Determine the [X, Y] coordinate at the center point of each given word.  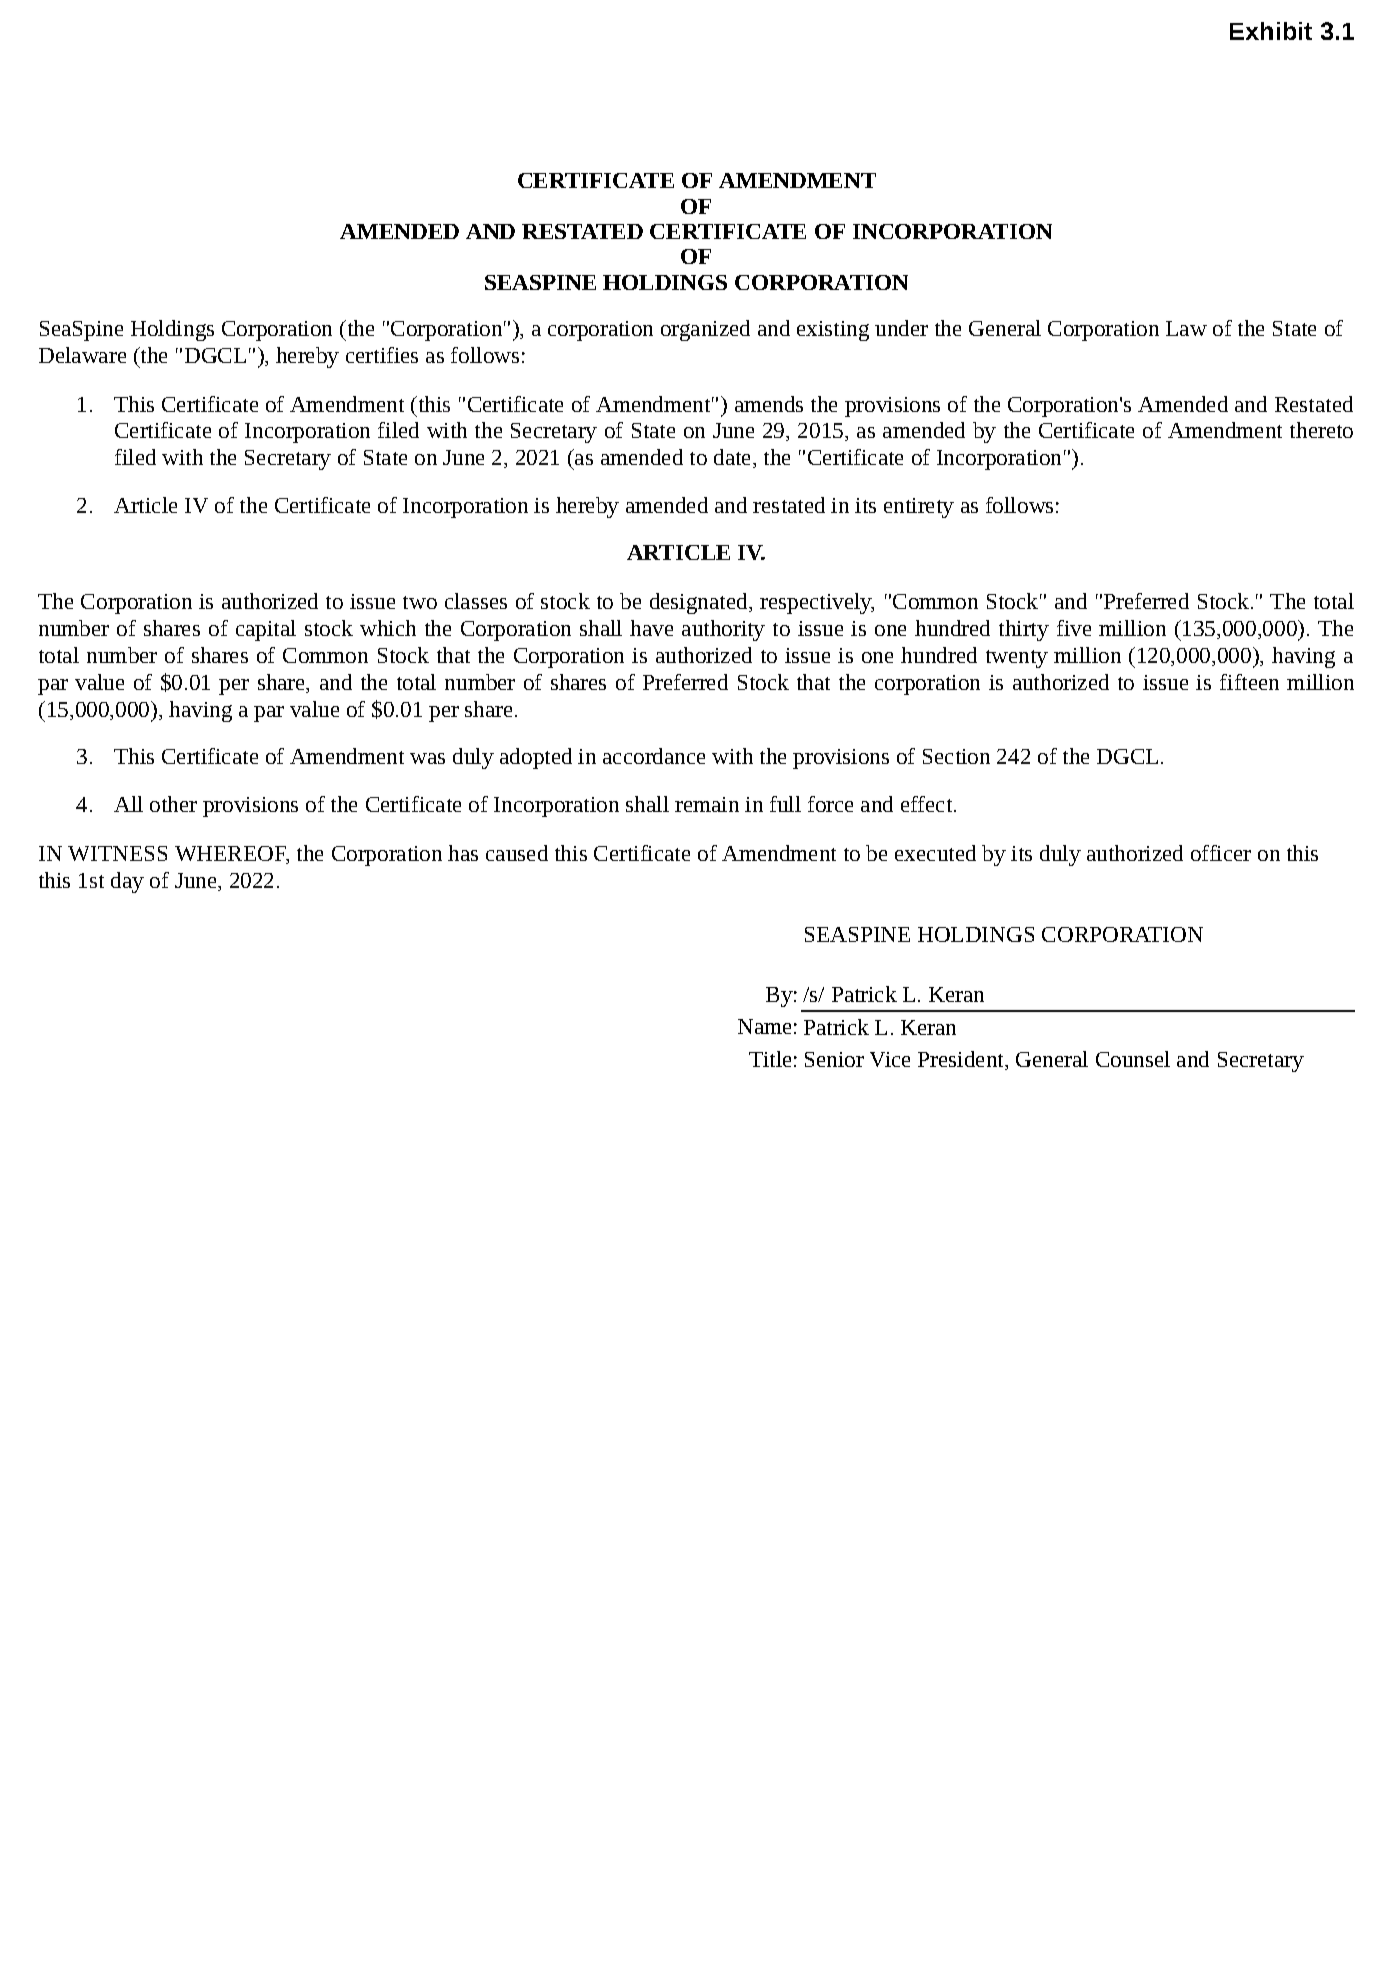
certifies [382, 355]
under [901, 328]
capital [266, 630]
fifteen [1249, 682]
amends [769, 404]
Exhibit [1271, 31]
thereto [1321, 430]
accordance [654, 756]
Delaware [82, 355]
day [127, 882]
